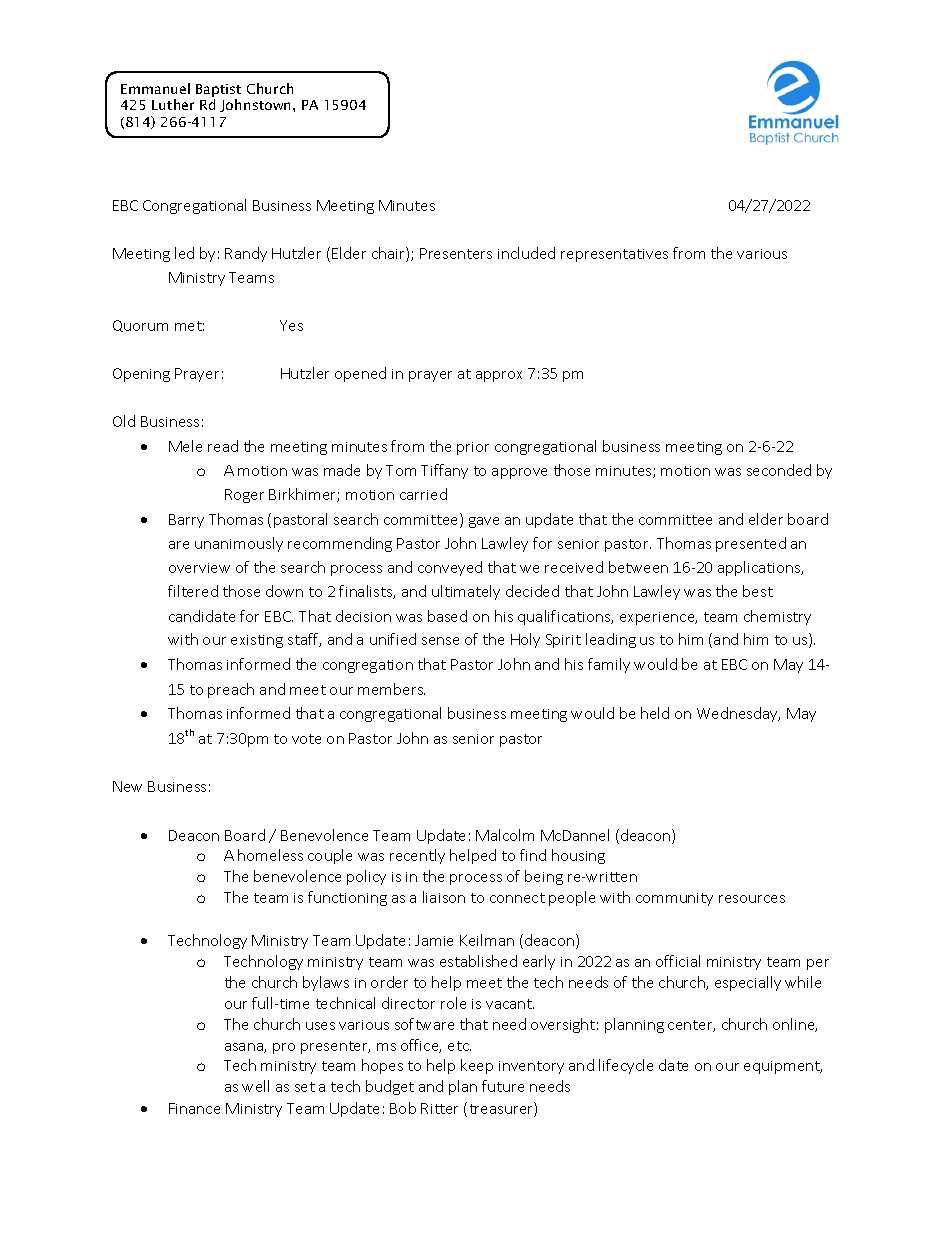  Describe the element at coordinates (526, 253) in the page. I see `included` at that location.
